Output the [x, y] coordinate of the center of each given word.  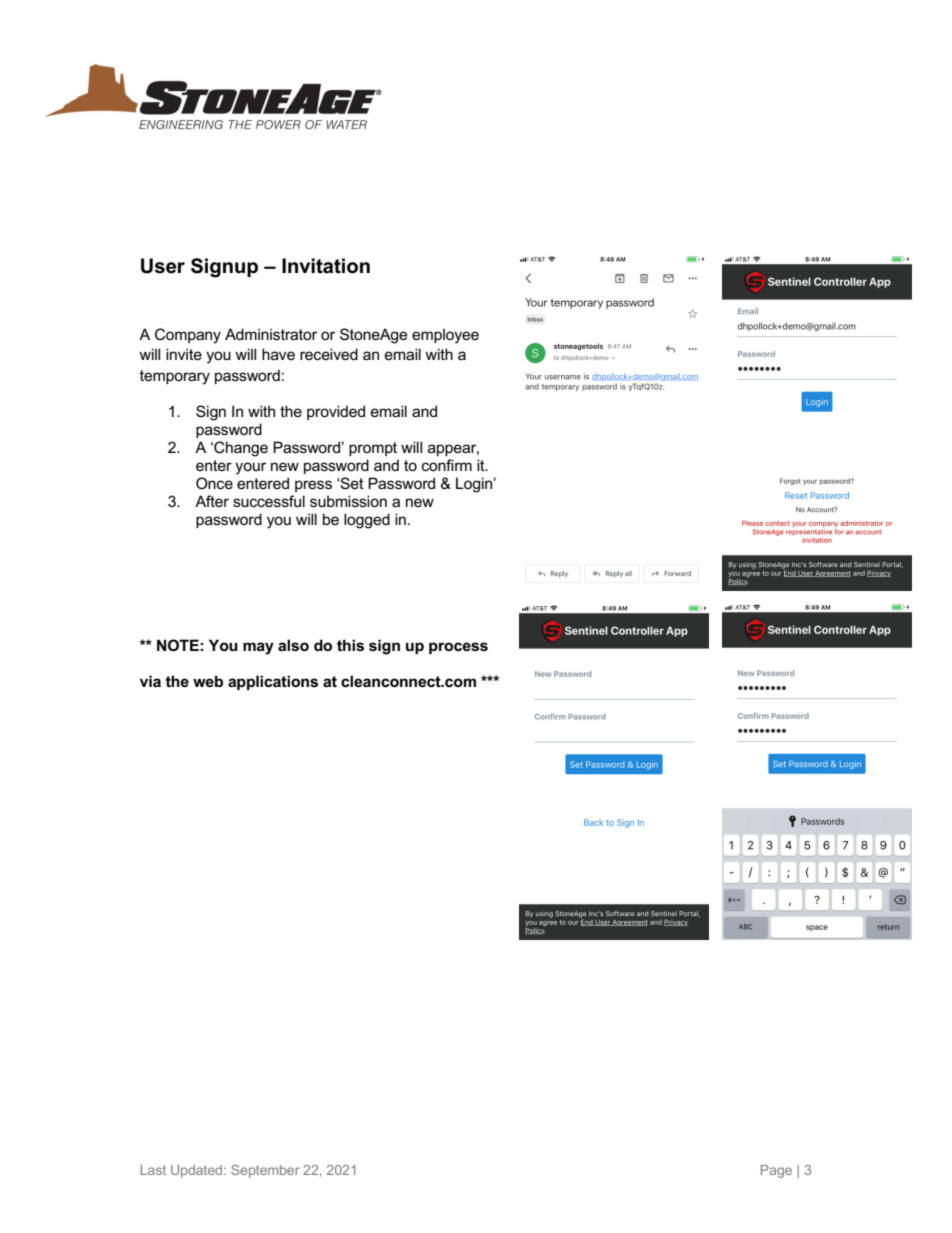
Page [776, 1171]
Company [188, 336]
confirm [447, 465]
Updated [198, 1171]
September [265, 1171]
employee [445, 336]
